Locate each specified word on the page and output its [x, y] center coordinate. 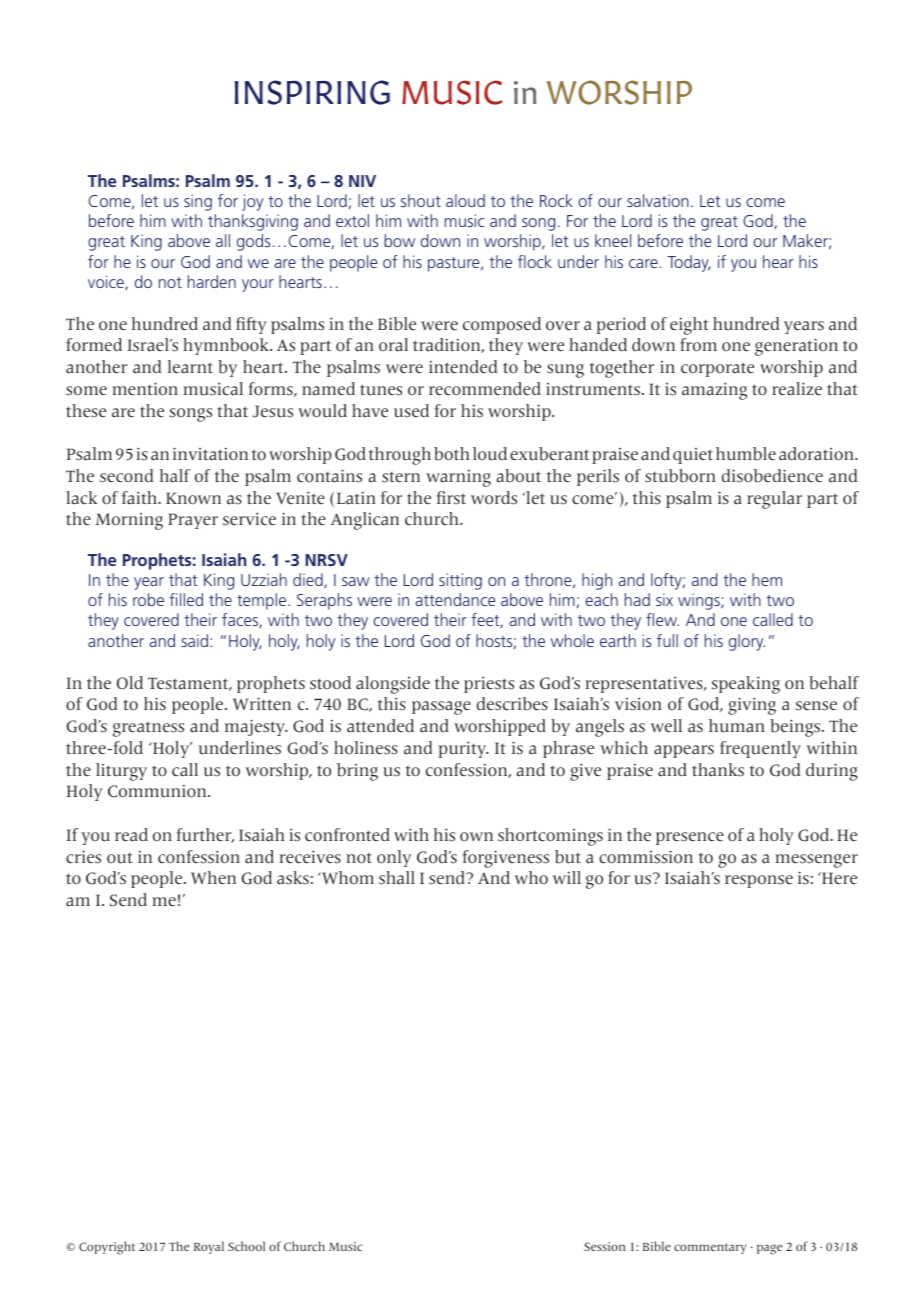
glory [747, 642]
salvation [658, 200]
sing [198, 202]
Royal [209, 1247]
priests [489, 684]
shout [421, 200]
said [194, 640]
